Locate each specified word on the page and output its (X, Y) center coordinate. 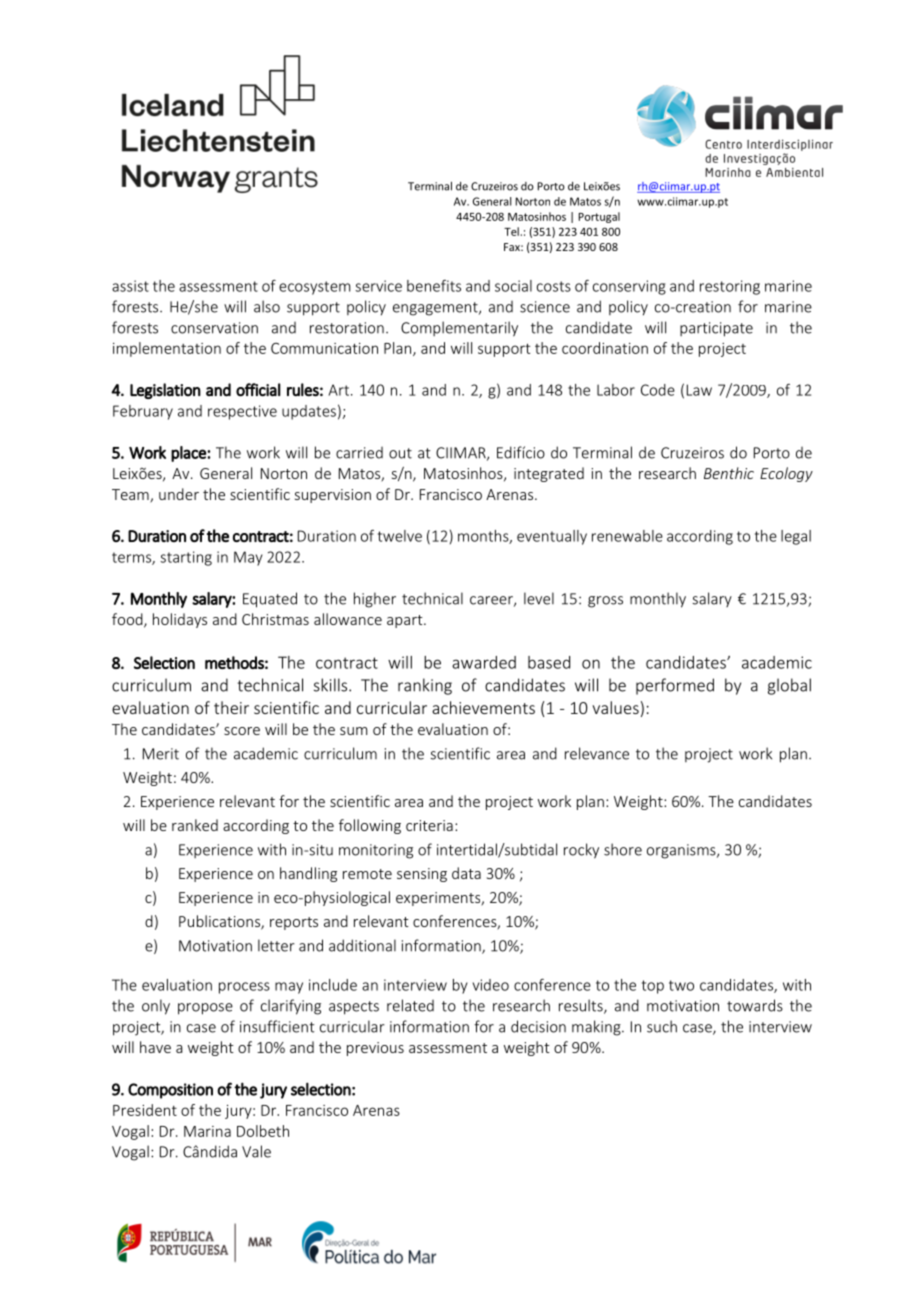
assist (130, 286)
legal (796, 537)
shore (623, 849)
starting (186, 558)
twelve (400, 536)
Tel (512, 231)
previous (375, 1049)
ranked (195, 825)
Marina (207, 1131)
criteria (429, 825)
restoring (730, 287)
